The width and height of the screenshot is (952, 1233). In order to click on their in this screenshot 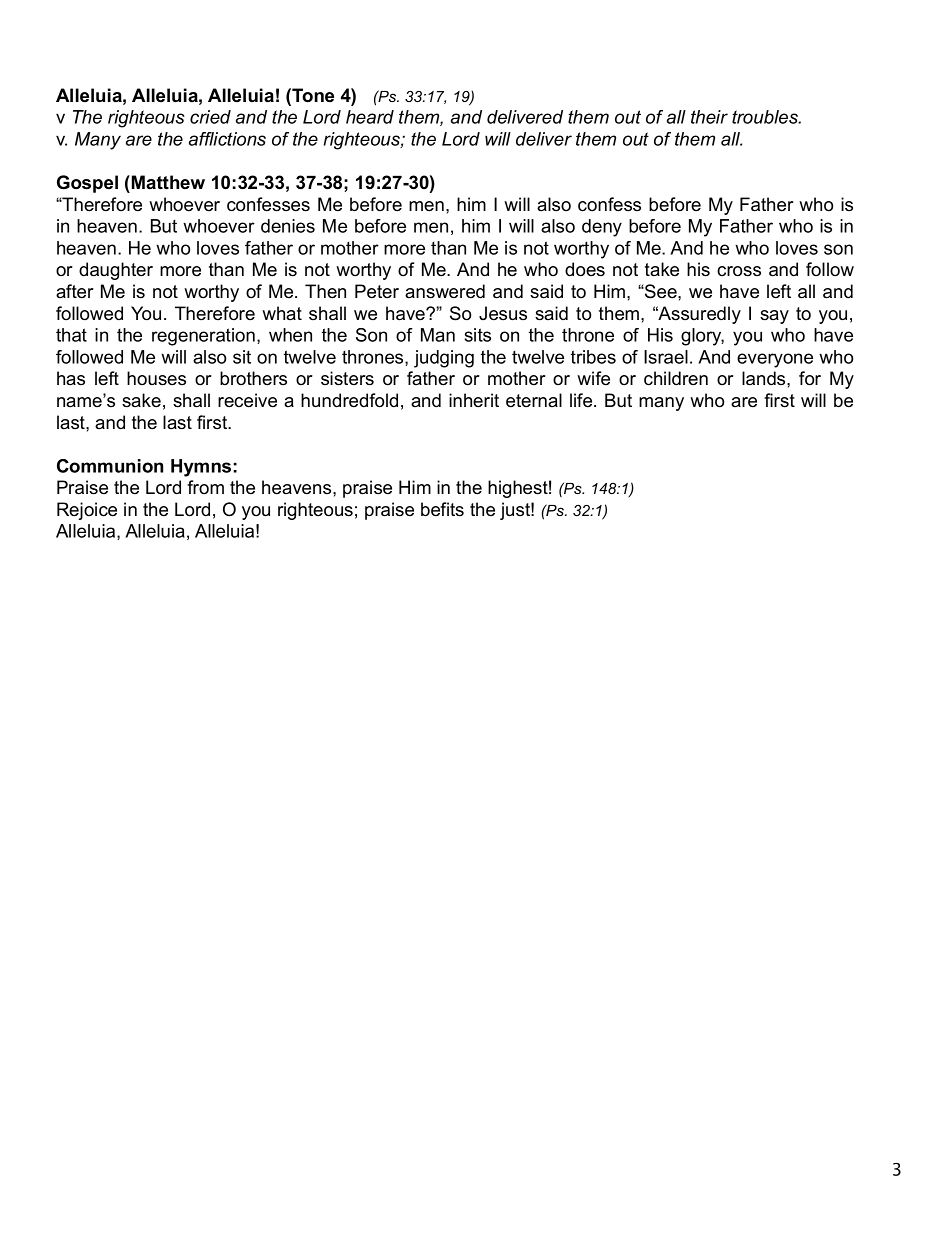, I will do `click(709, 117)`.
